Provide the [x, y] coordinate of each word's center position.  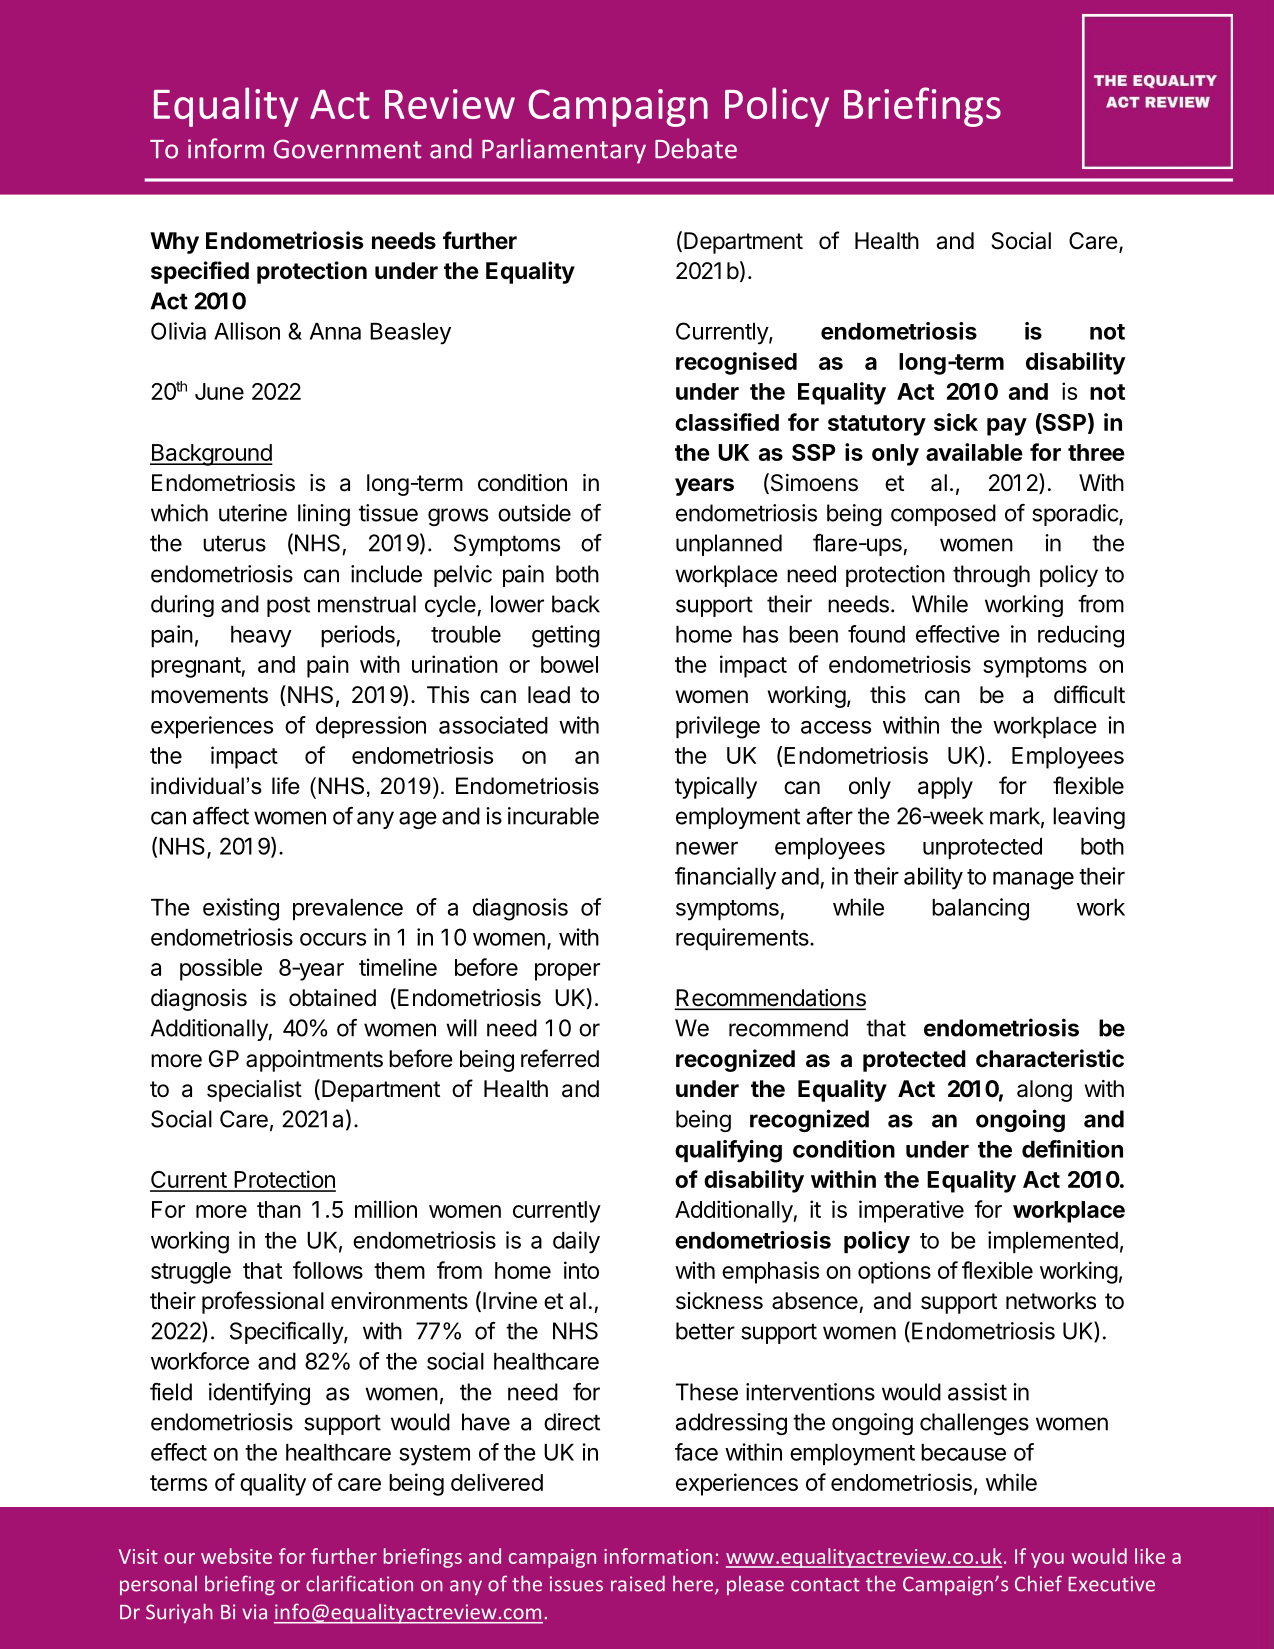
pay [1007, 427]
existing [241, 909]
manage [1033, 881]
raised [638, 1584]
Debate [696, 148]
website [236, 1556]
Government [348, 149]
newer [707, 848]
